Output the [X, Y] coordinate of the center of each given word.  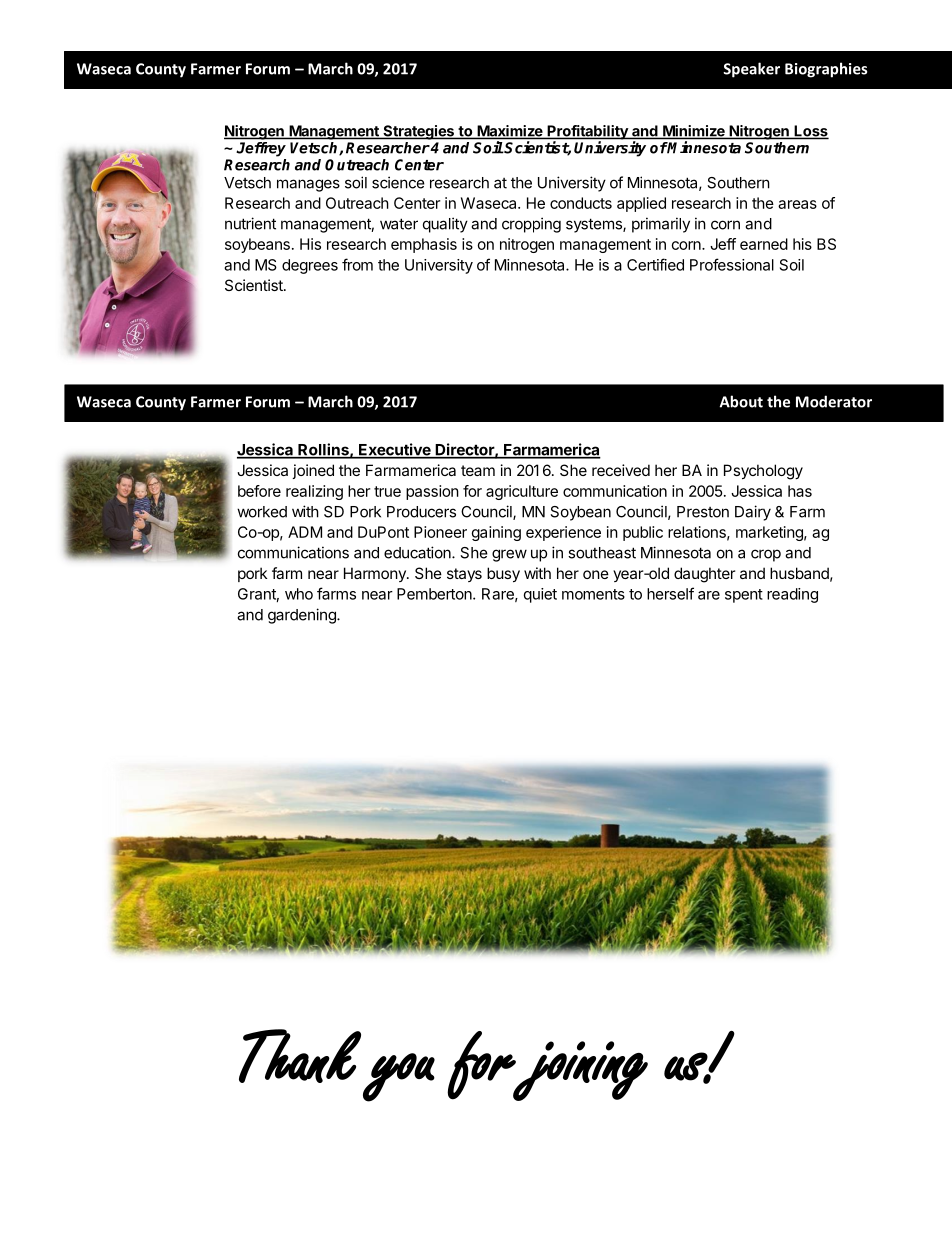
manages [308, 185]
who [299, 594]
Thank [300, 1056]
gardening [303, 616]
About [741, 401]
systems [595, 225]
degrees [310, 266]
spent [744, 596]
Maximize [510, 132]
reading [792, 595]
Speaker [751, 70]
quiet [540, 595]
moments [593, 594]
